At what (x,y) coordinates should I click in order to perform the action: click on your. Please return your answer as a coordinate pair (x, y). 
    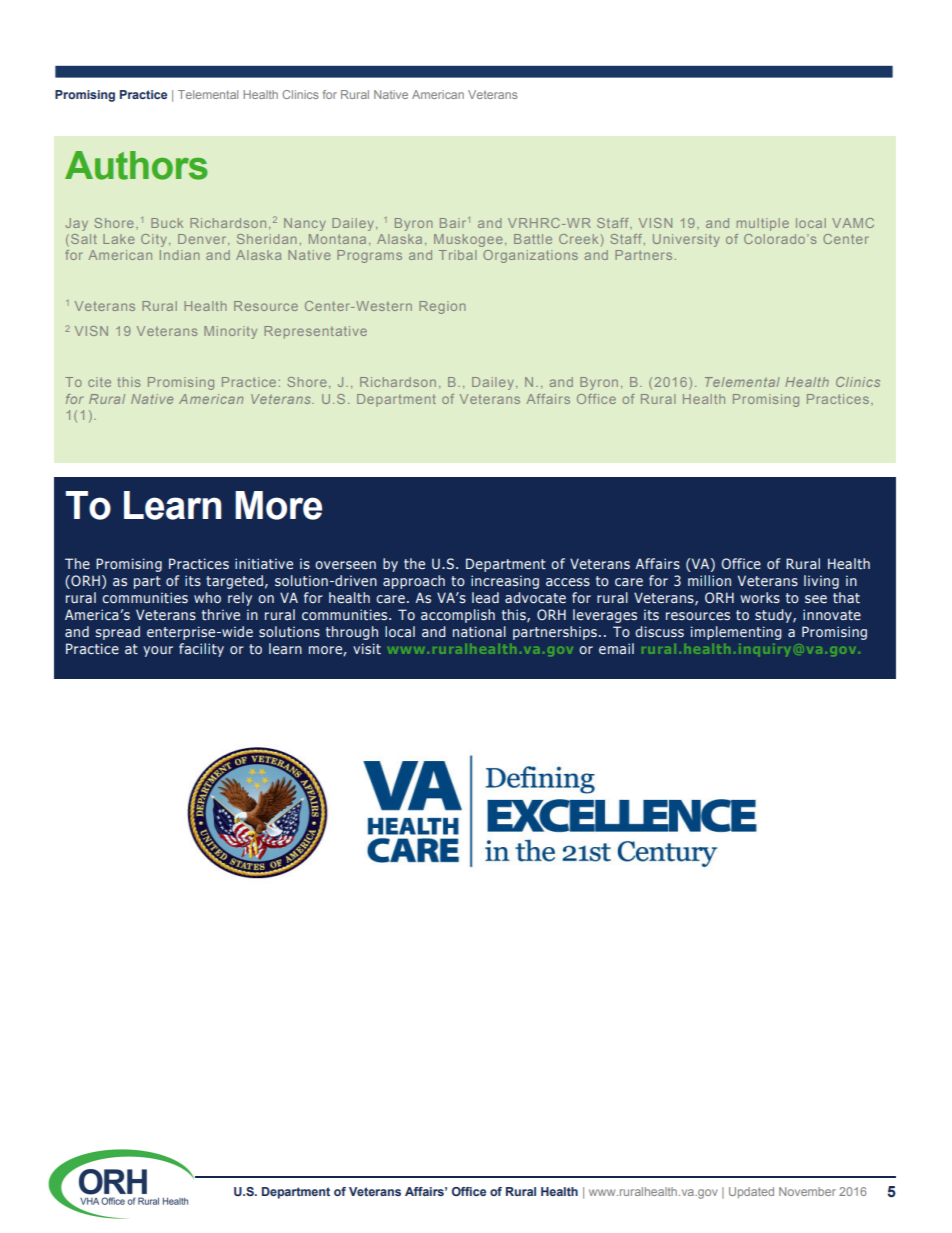
    Looking at the image, I should click on (158, 651).
